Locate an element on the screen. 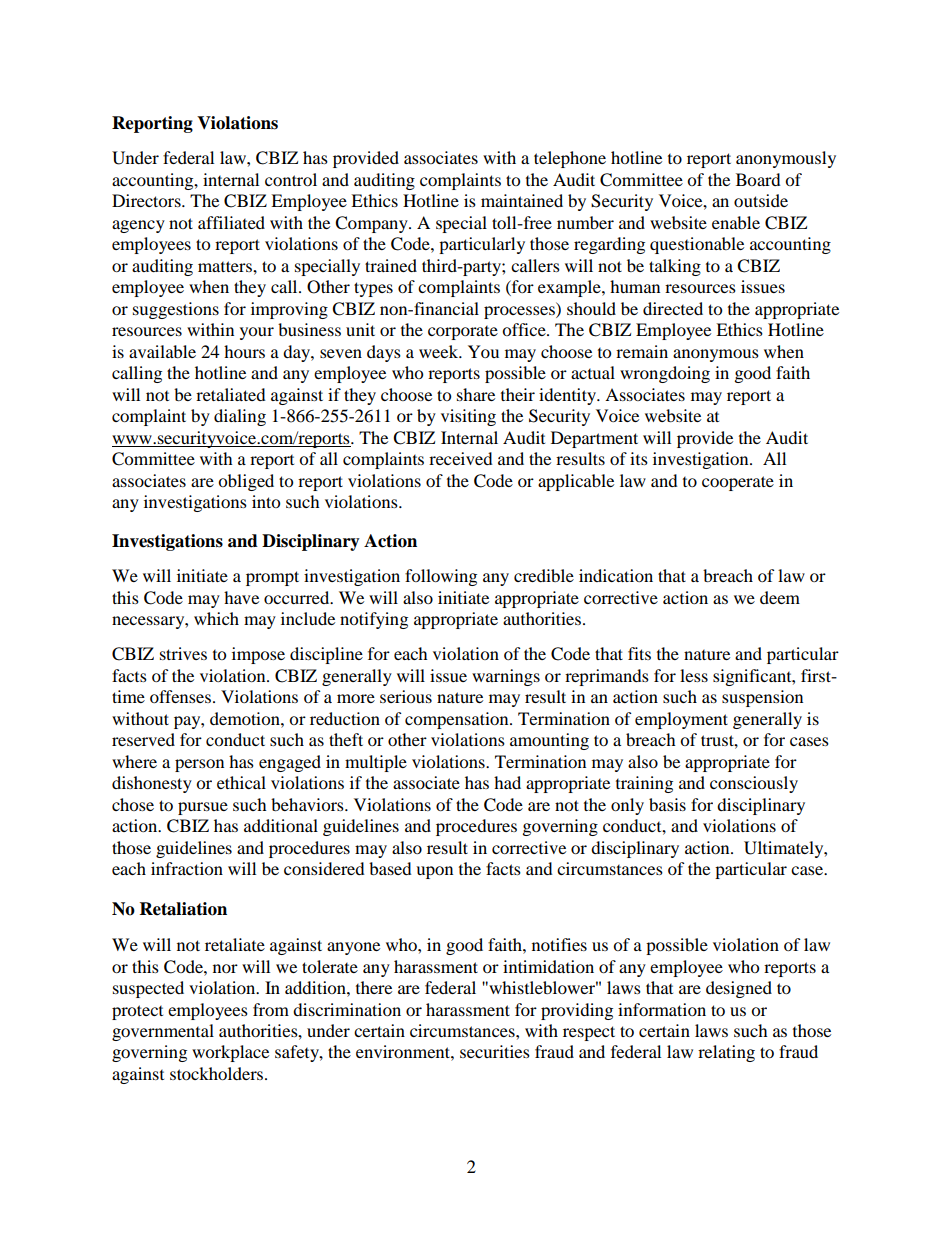 The width and height of the screenshot is (952, 1233). upon is located at coordinates (434, 872).
